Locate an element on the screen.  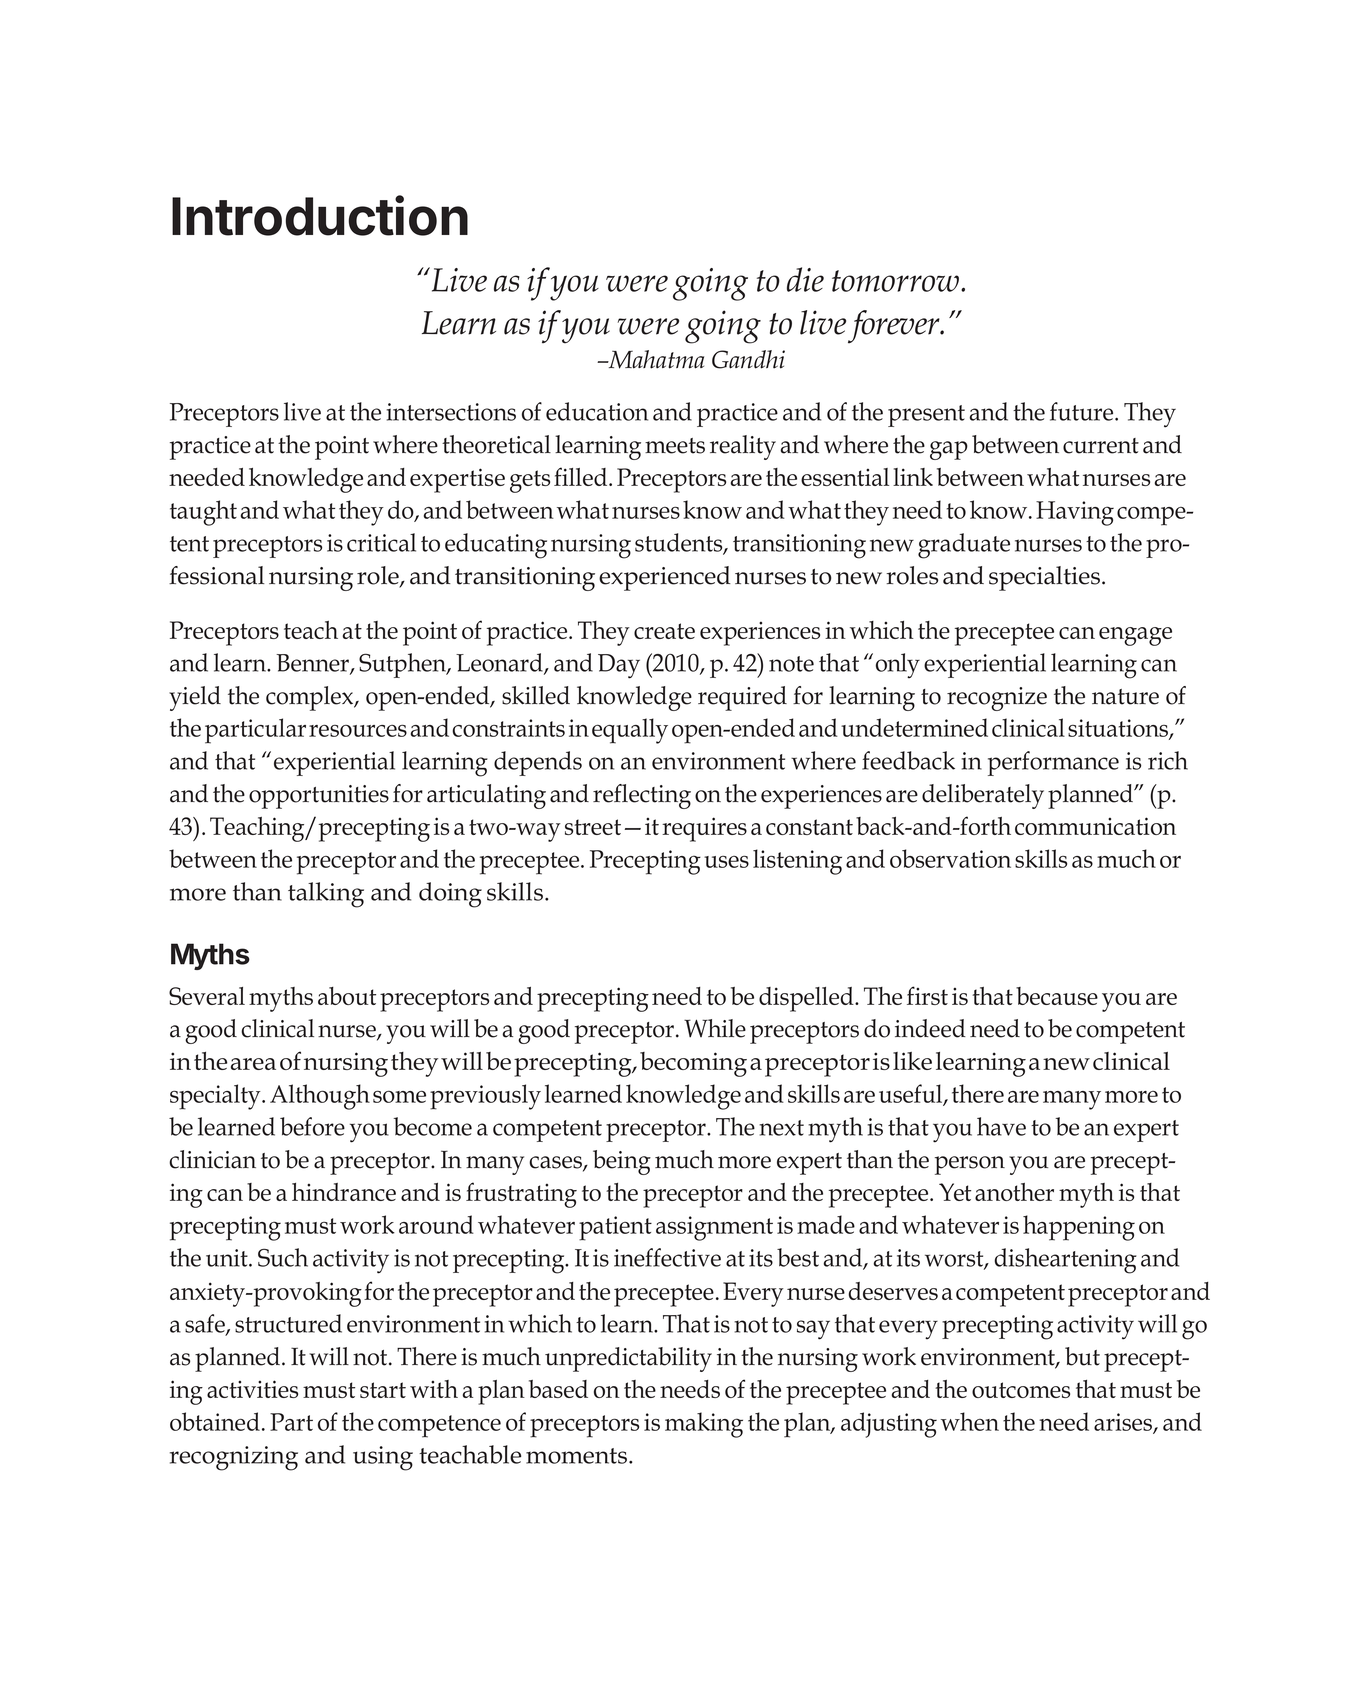
start is located at coordinates (383, 1390).
